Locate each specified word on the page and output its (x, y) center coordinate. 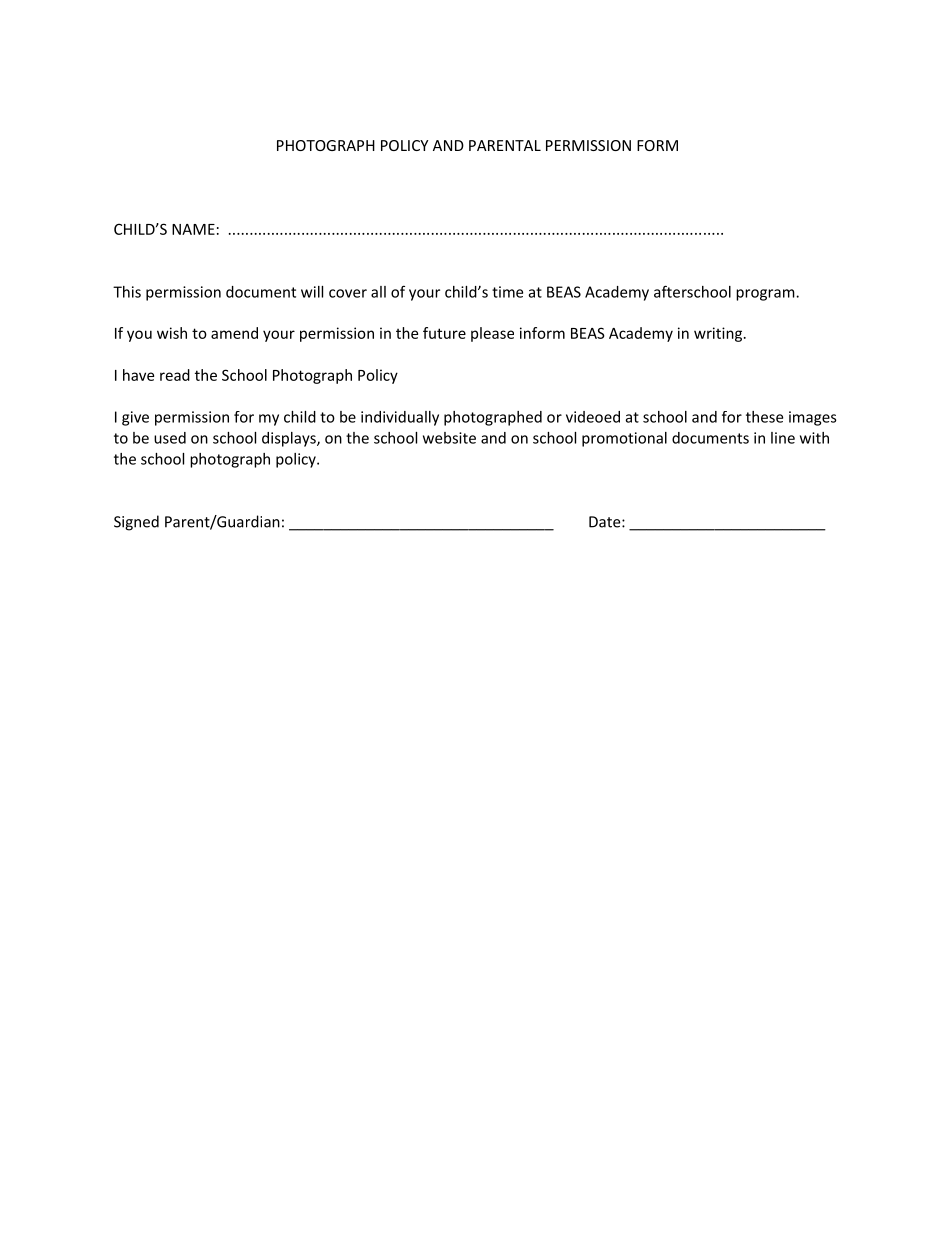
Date (606, 522)
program (766, 295)
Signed (136, 523)
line (783, 438)
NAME (193, 229)
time (507, 292)
